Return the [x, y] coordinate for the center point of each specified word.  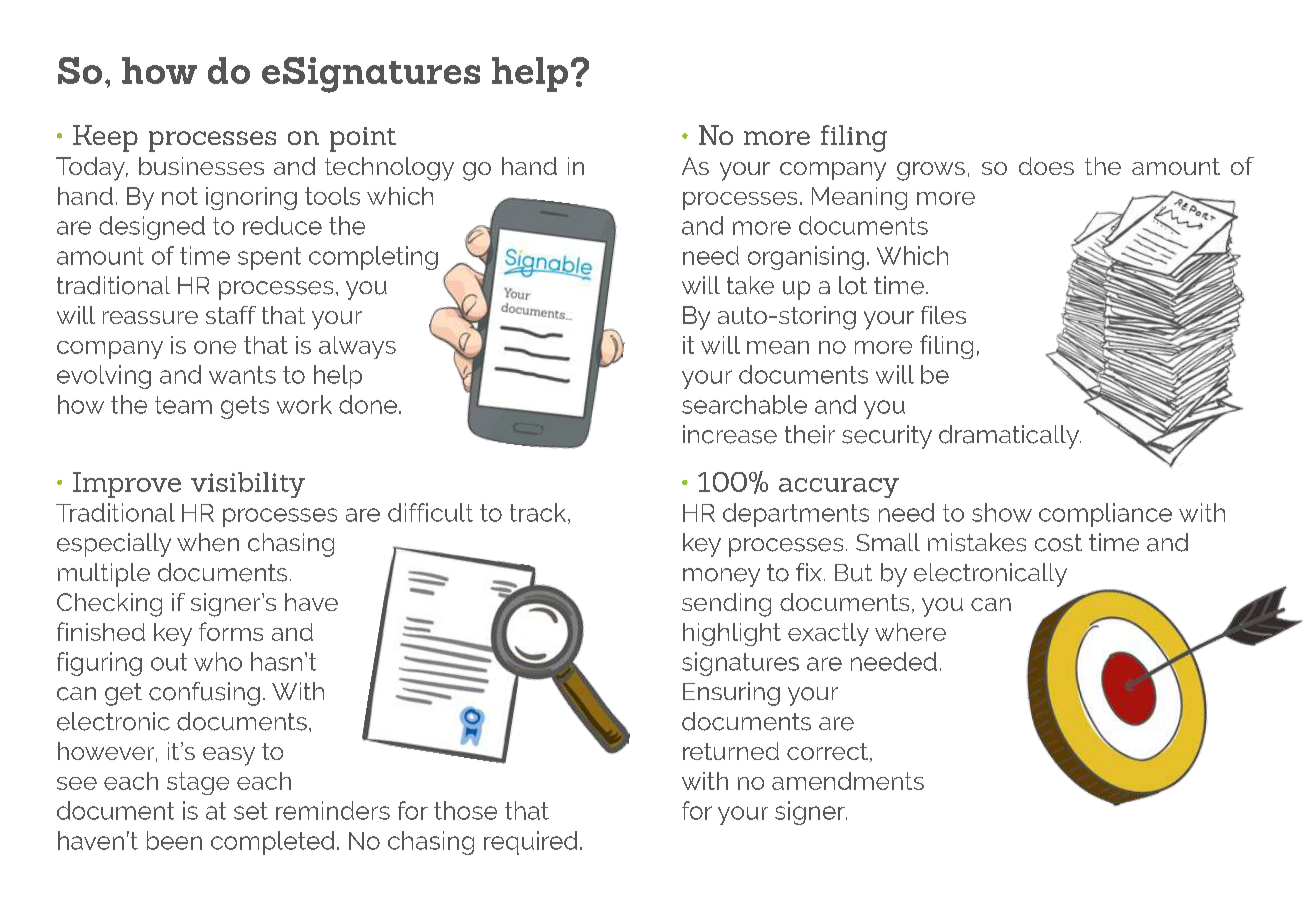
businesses [201, 166]
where [910, 632]
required [530, 843]
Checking [109, 605]
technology [389, 169]
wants [242, 375]
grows [931, 171]
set [251, 811]
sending [726, 605]
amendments [848, 781]
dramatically [1010, 437]
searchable [744, 404]
